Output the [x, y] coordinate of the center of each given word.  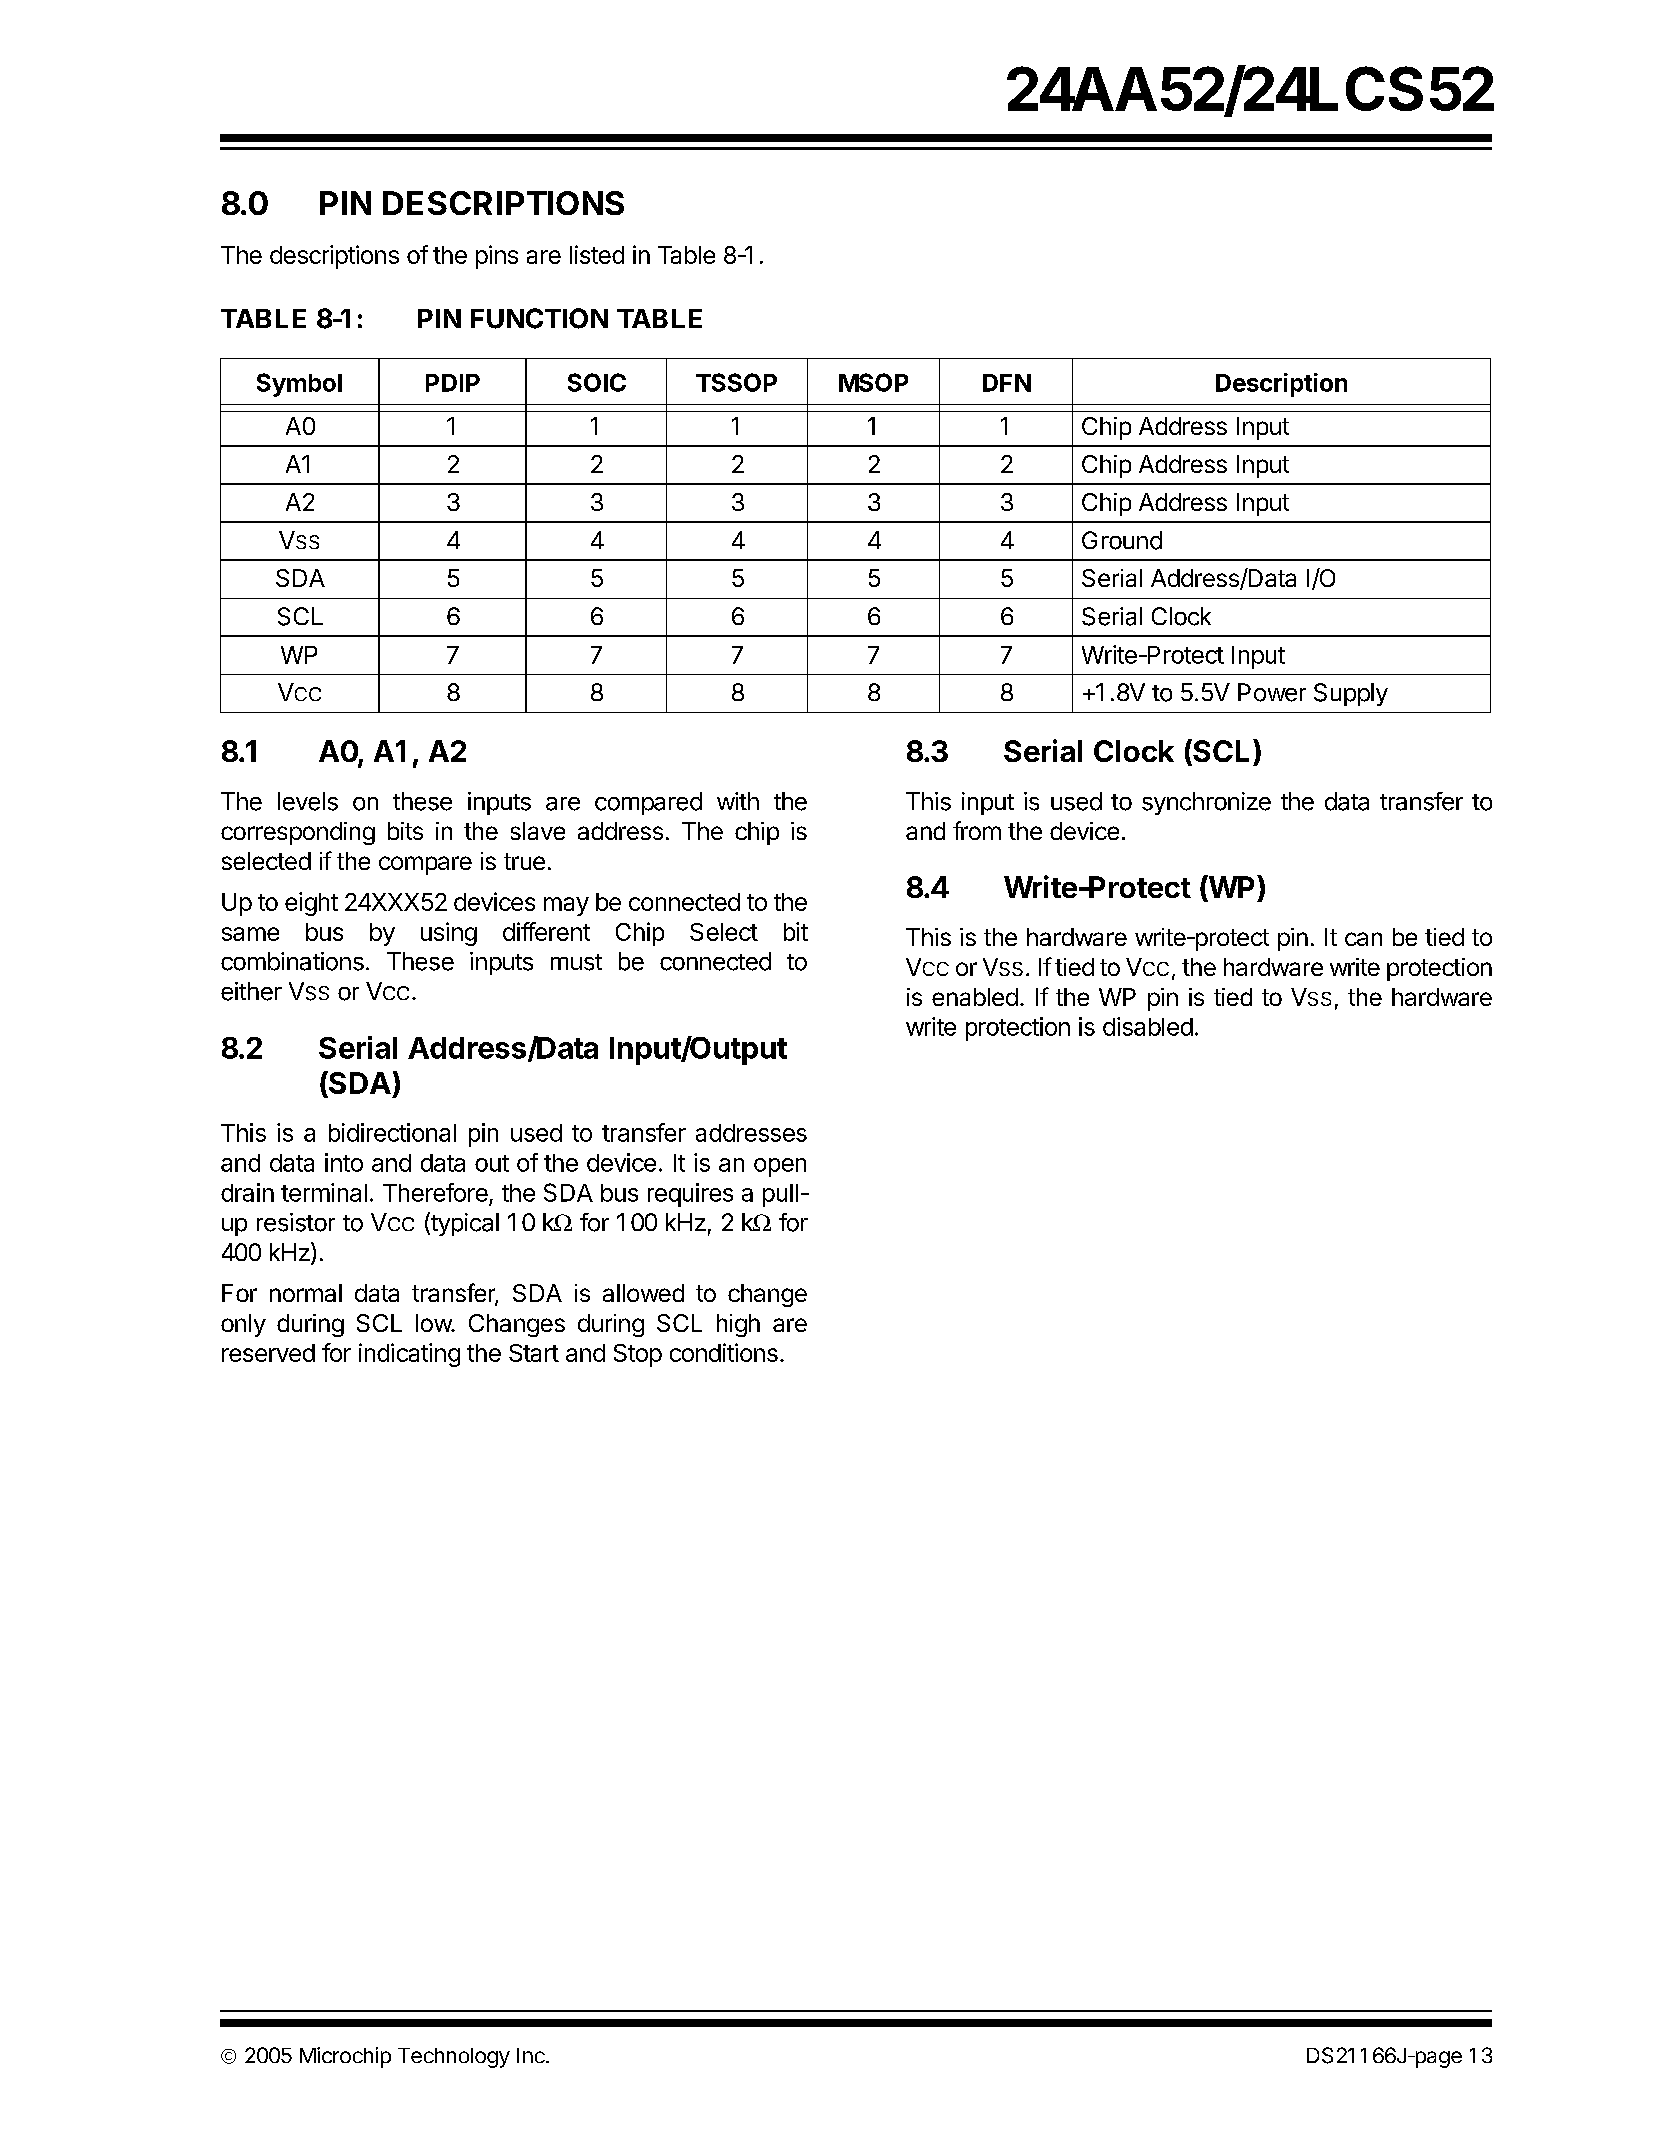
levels [308, 801]
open [780, 1167]
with [738, 801]
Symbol [299, 385]
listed [597, 254]
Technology [454, 2058]
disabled [1148, 1026]
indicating [409, 1355]
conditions [724, 1352]
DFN [1007, 383]
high [738, 1325]
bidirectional [392, 1132]
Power [1272, 692]
